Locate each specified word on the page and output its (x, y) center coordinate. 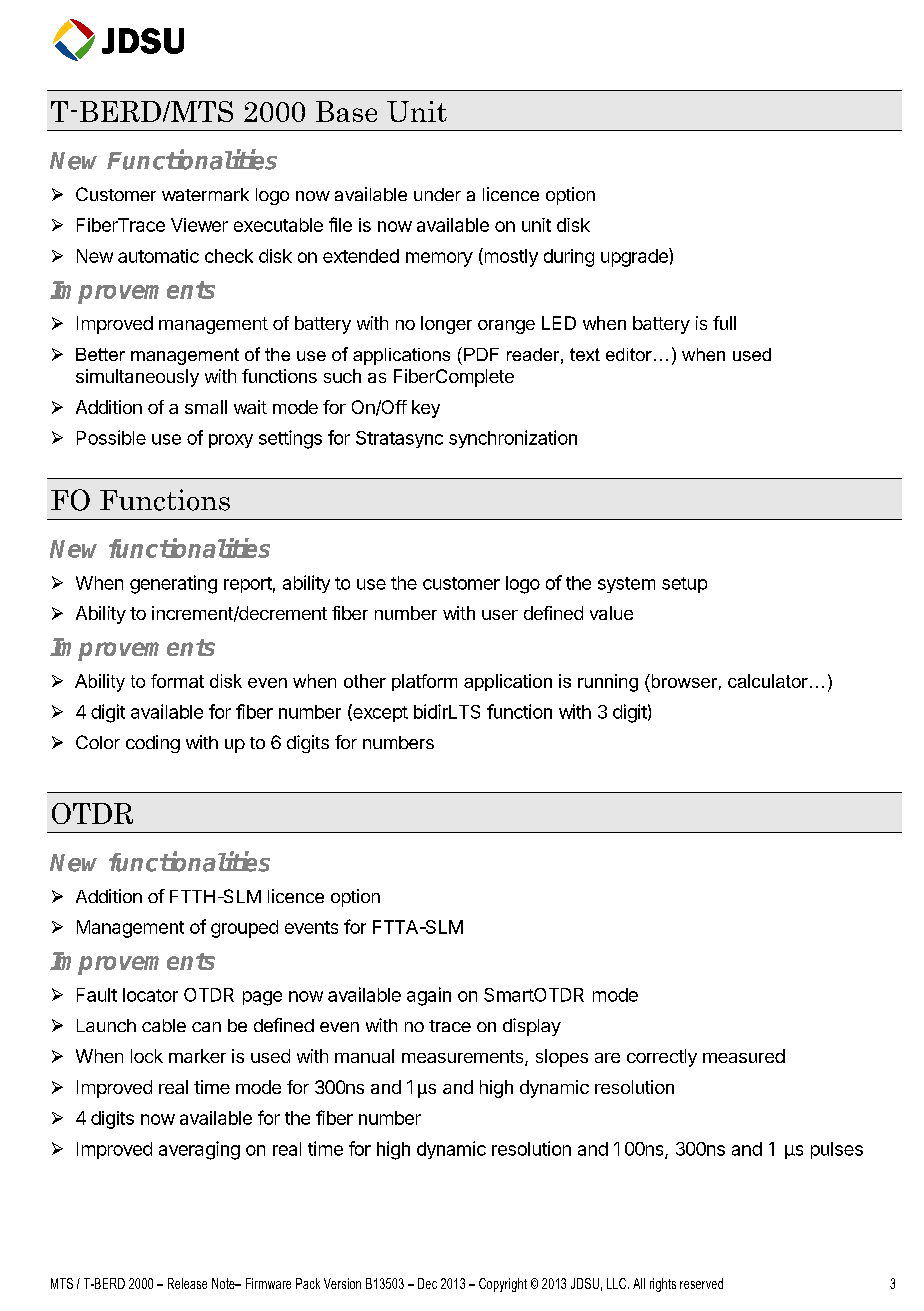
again (429, 996)
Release (187, 1283)
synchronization (513, 439)
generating (173, 584)
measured (744, 1056)
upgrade (635, 257)
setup (684, 585)
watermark (205, 194)
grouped (244, 929)
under (437, 194)
